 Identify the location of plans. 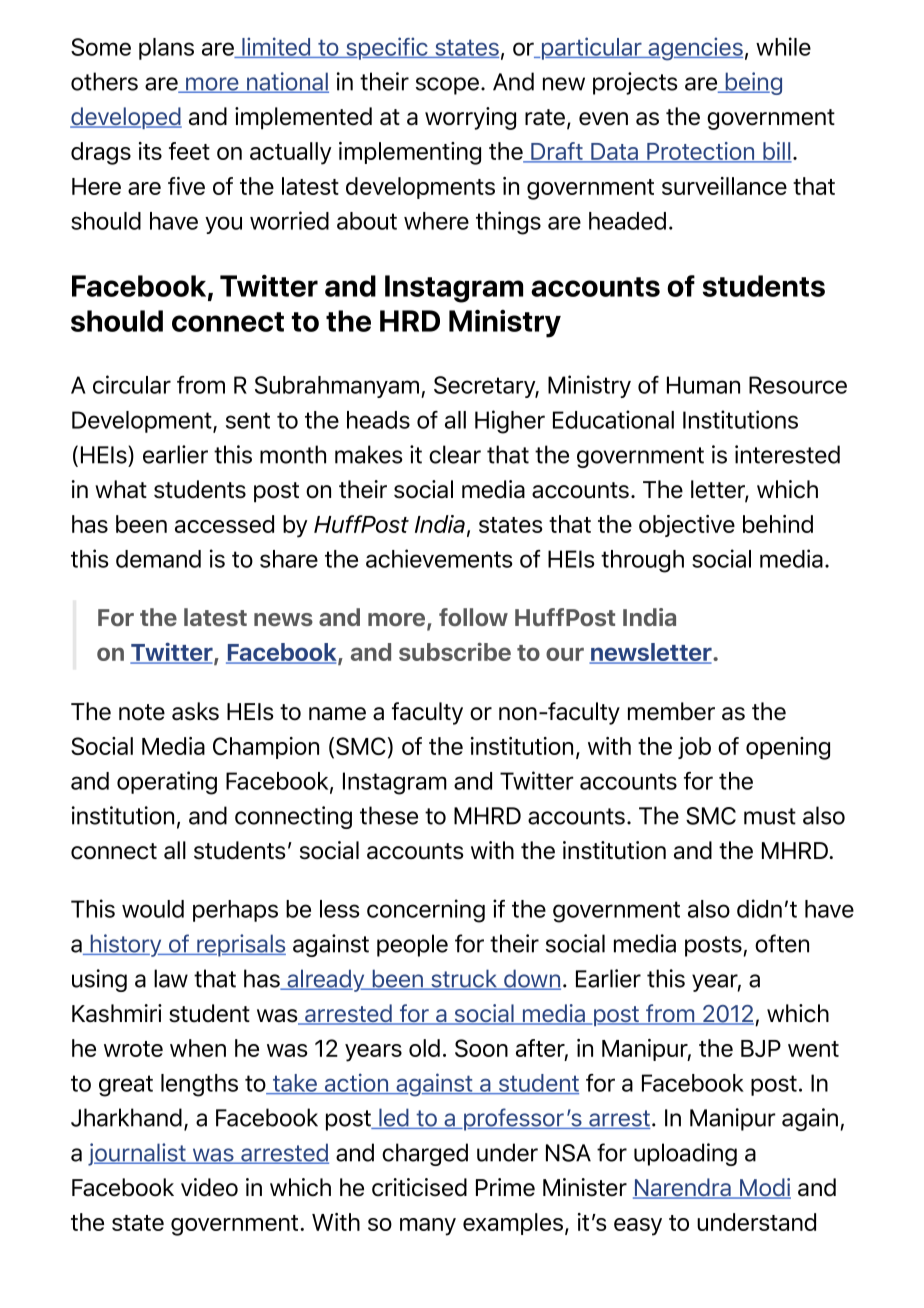
(166, 49).
